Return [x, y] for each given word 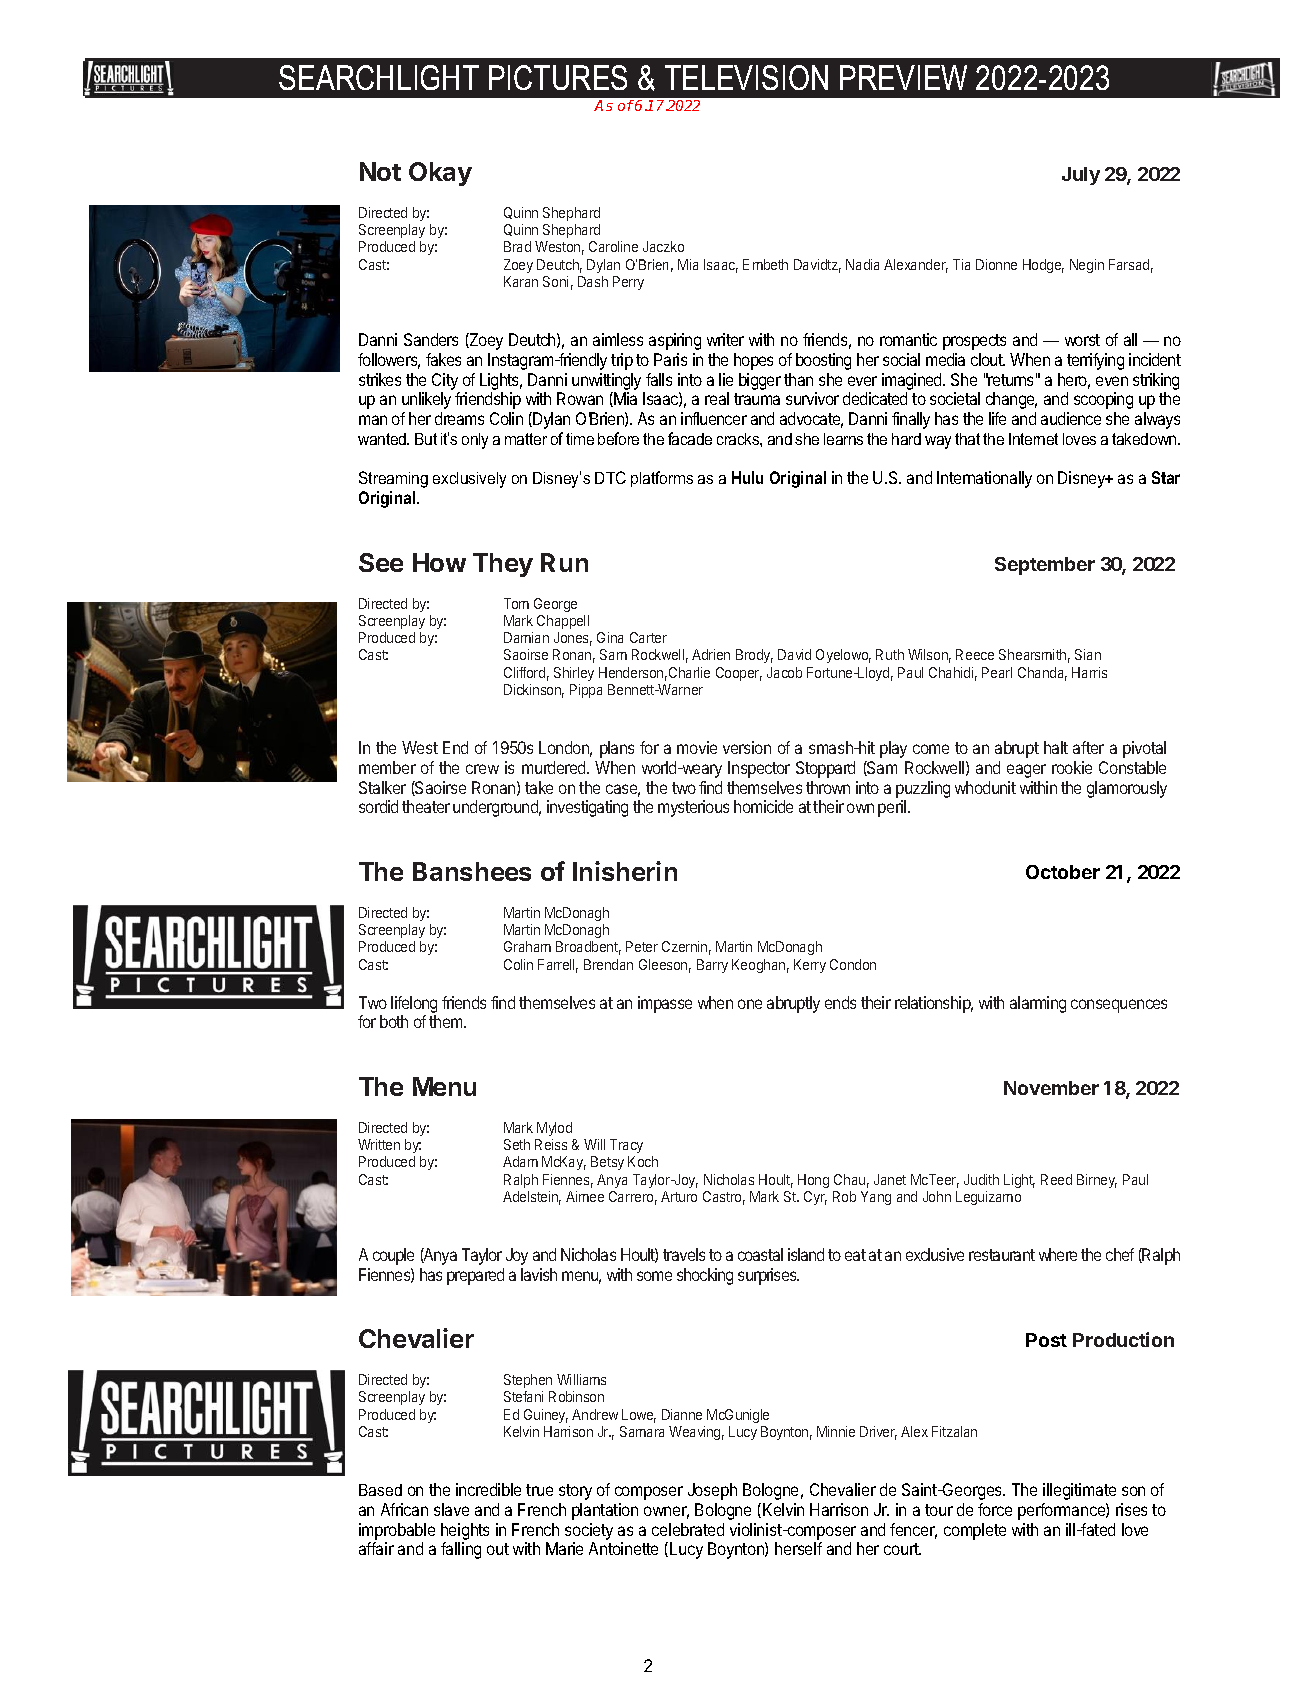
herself [798, 1548]
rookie [1072, 767]
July [1081, 176]
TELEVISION [746, 77]
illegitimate [1079, 1491]
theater [426, 806]
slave [451, 1509]
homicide [763, 806]
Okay [440, 174]
